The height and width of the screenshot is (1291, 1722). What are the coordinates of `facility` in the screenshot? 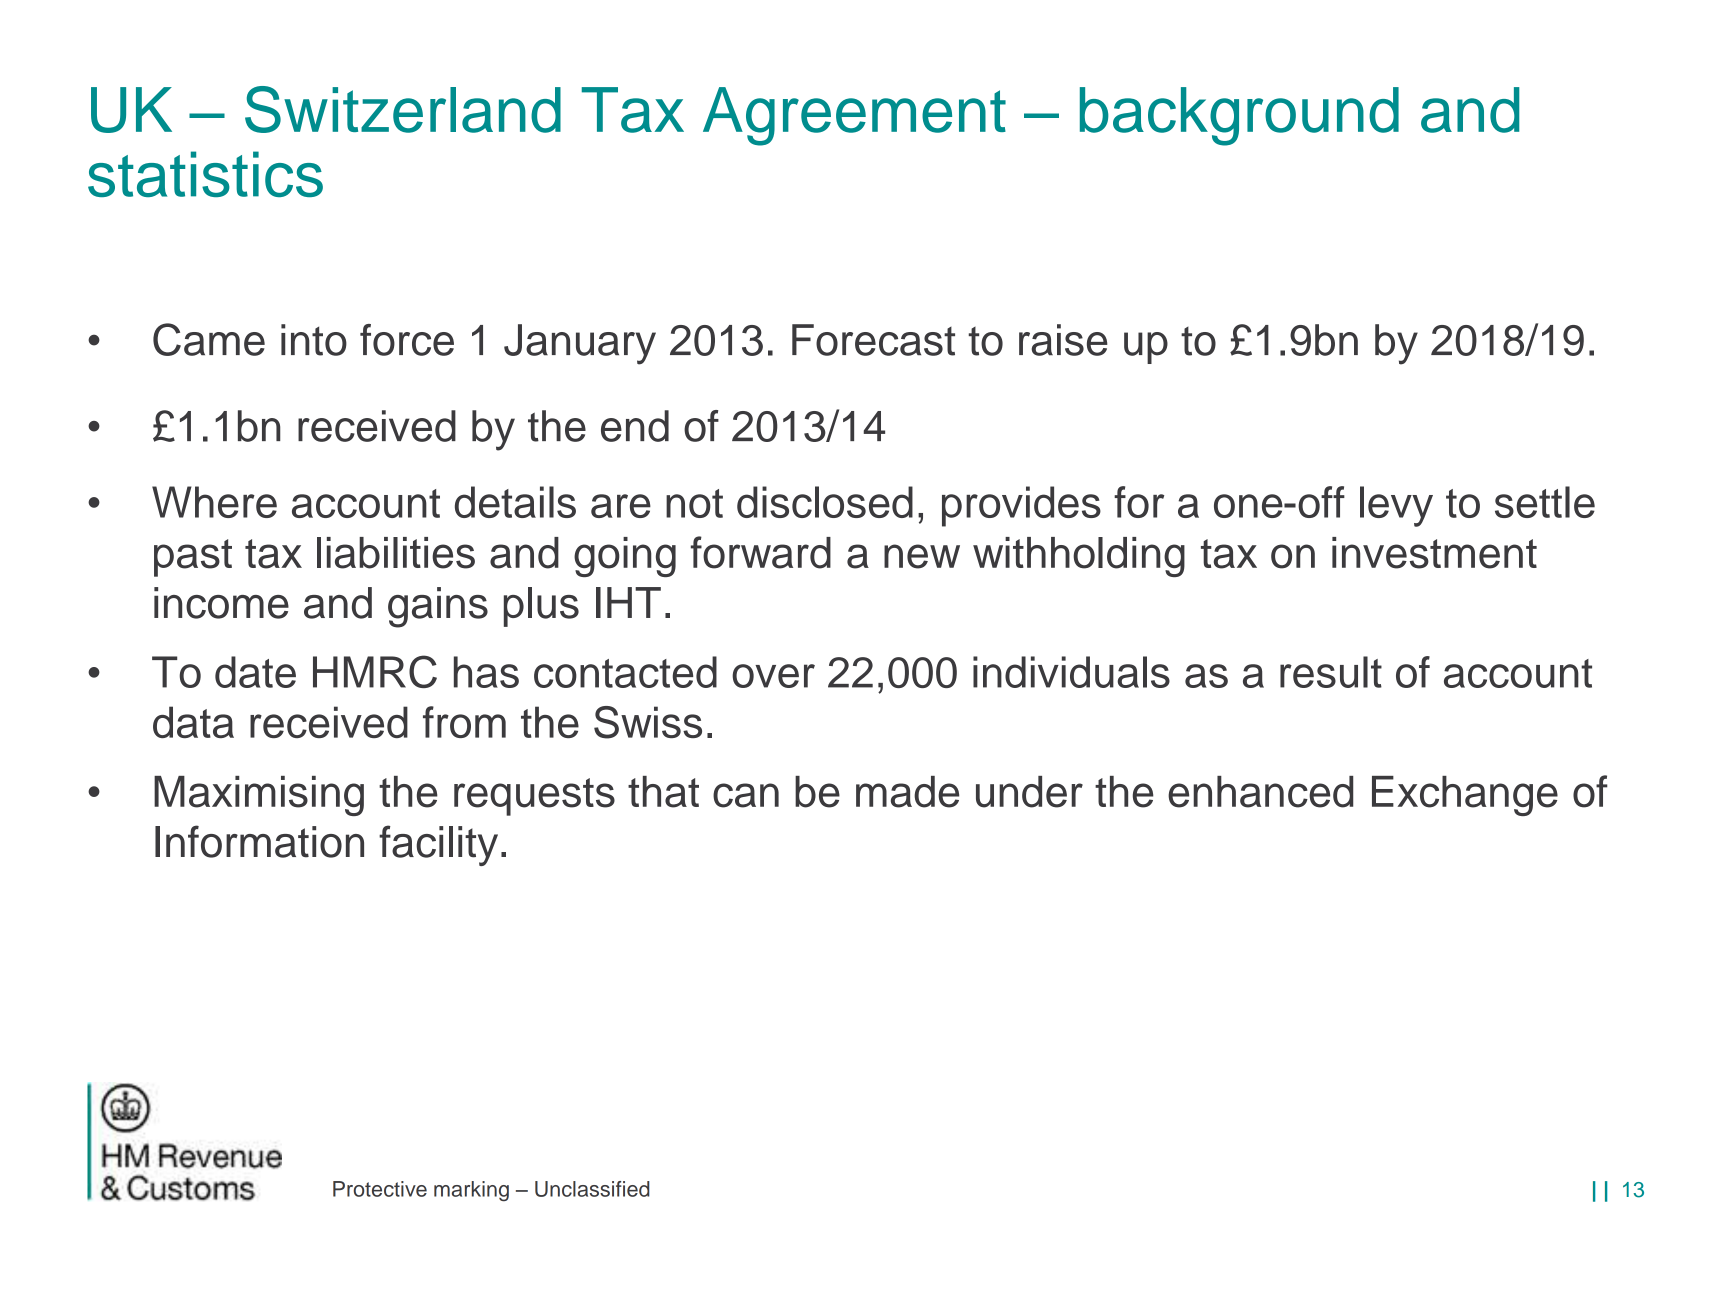 It's located at (438, 845).
